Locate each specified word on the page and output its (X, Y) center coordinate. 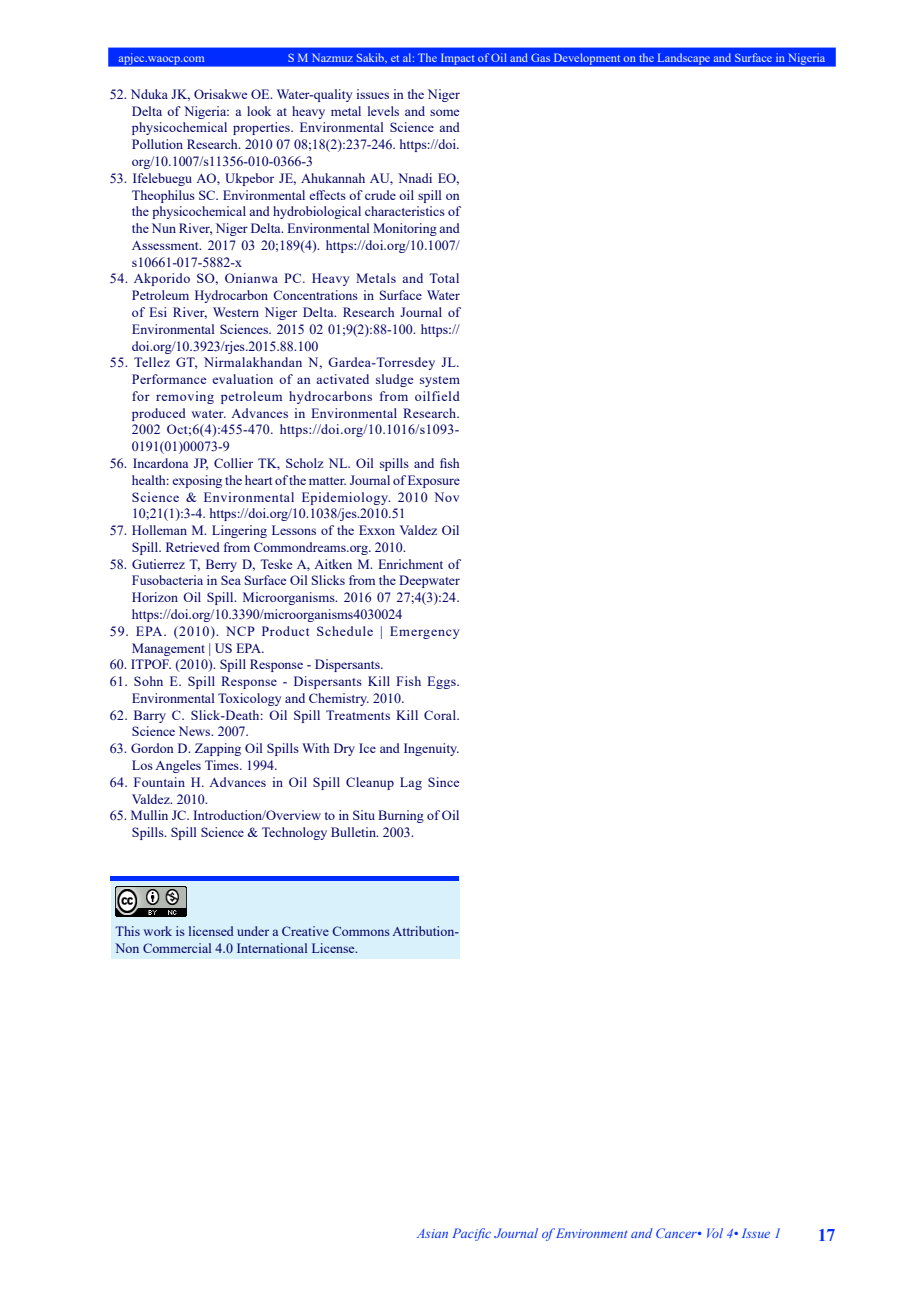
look (259, 111)
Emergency (424, 632)
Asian (432, 1233)
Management (168, 649)
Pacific (471, 1234)
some (444, 112)
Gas (540, 57)
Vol (715, 1233)
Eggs (442, 682)
